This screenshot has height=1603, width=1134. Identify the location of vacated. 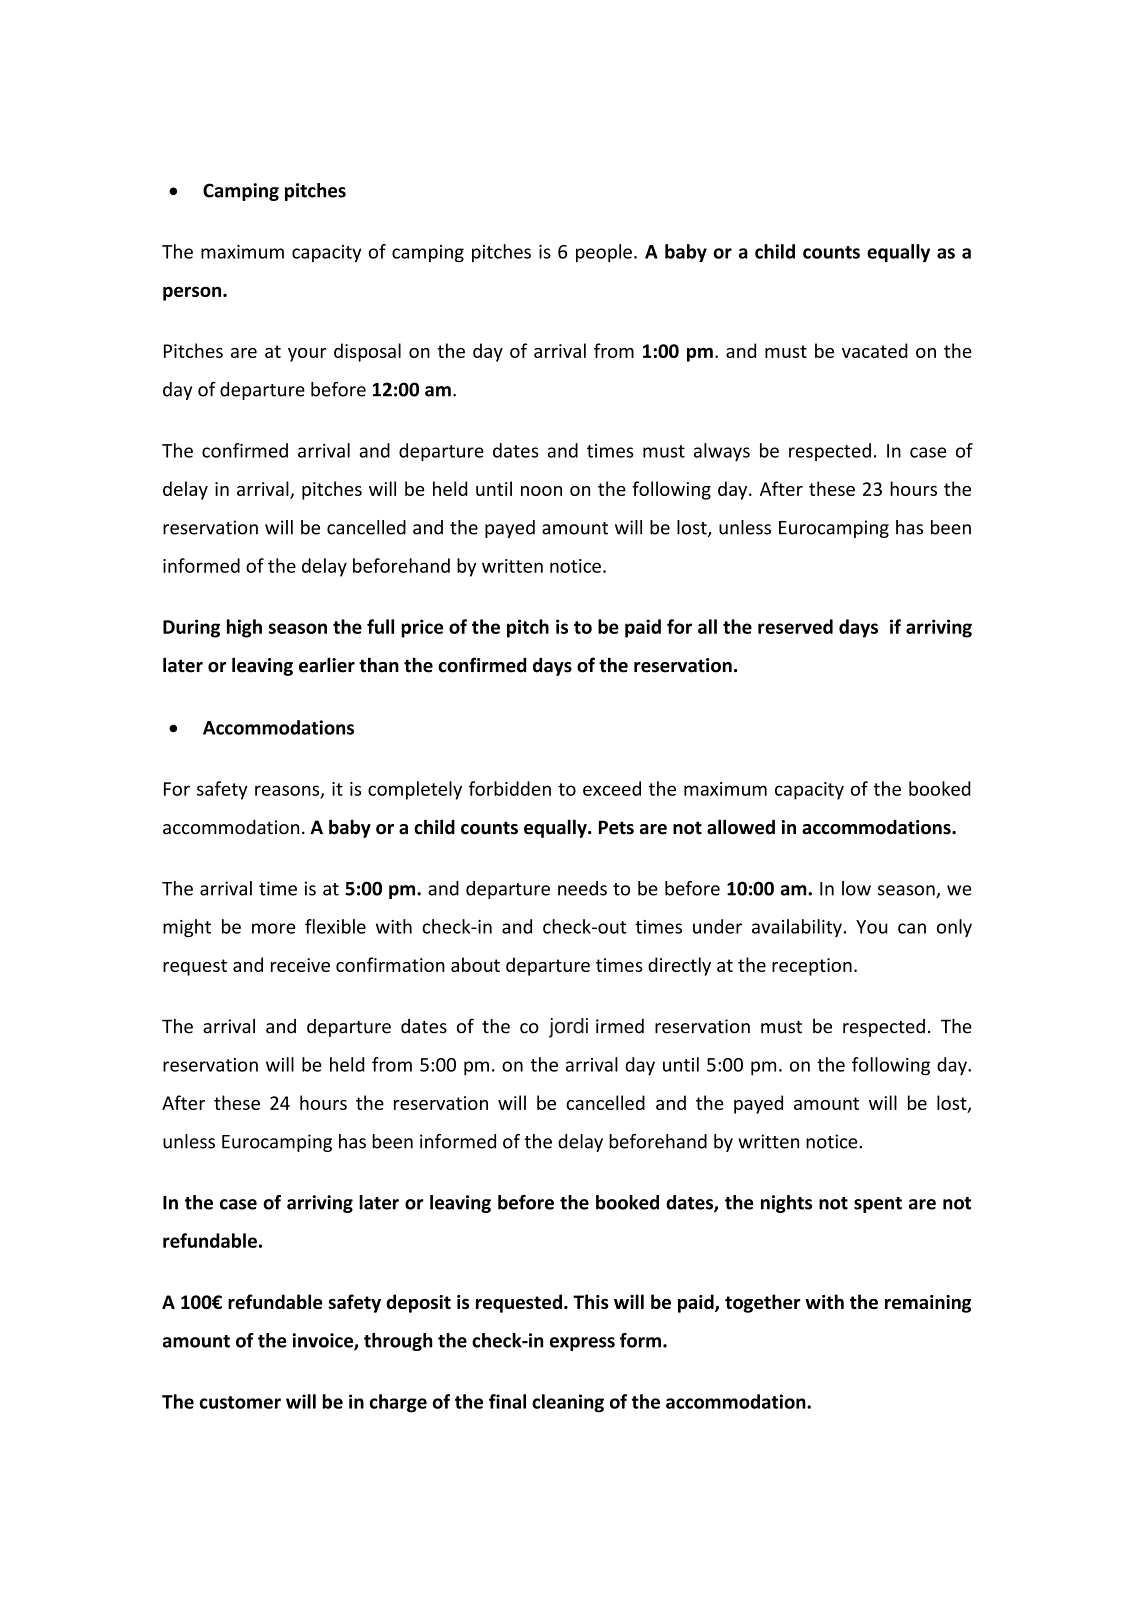
(875, 350).
